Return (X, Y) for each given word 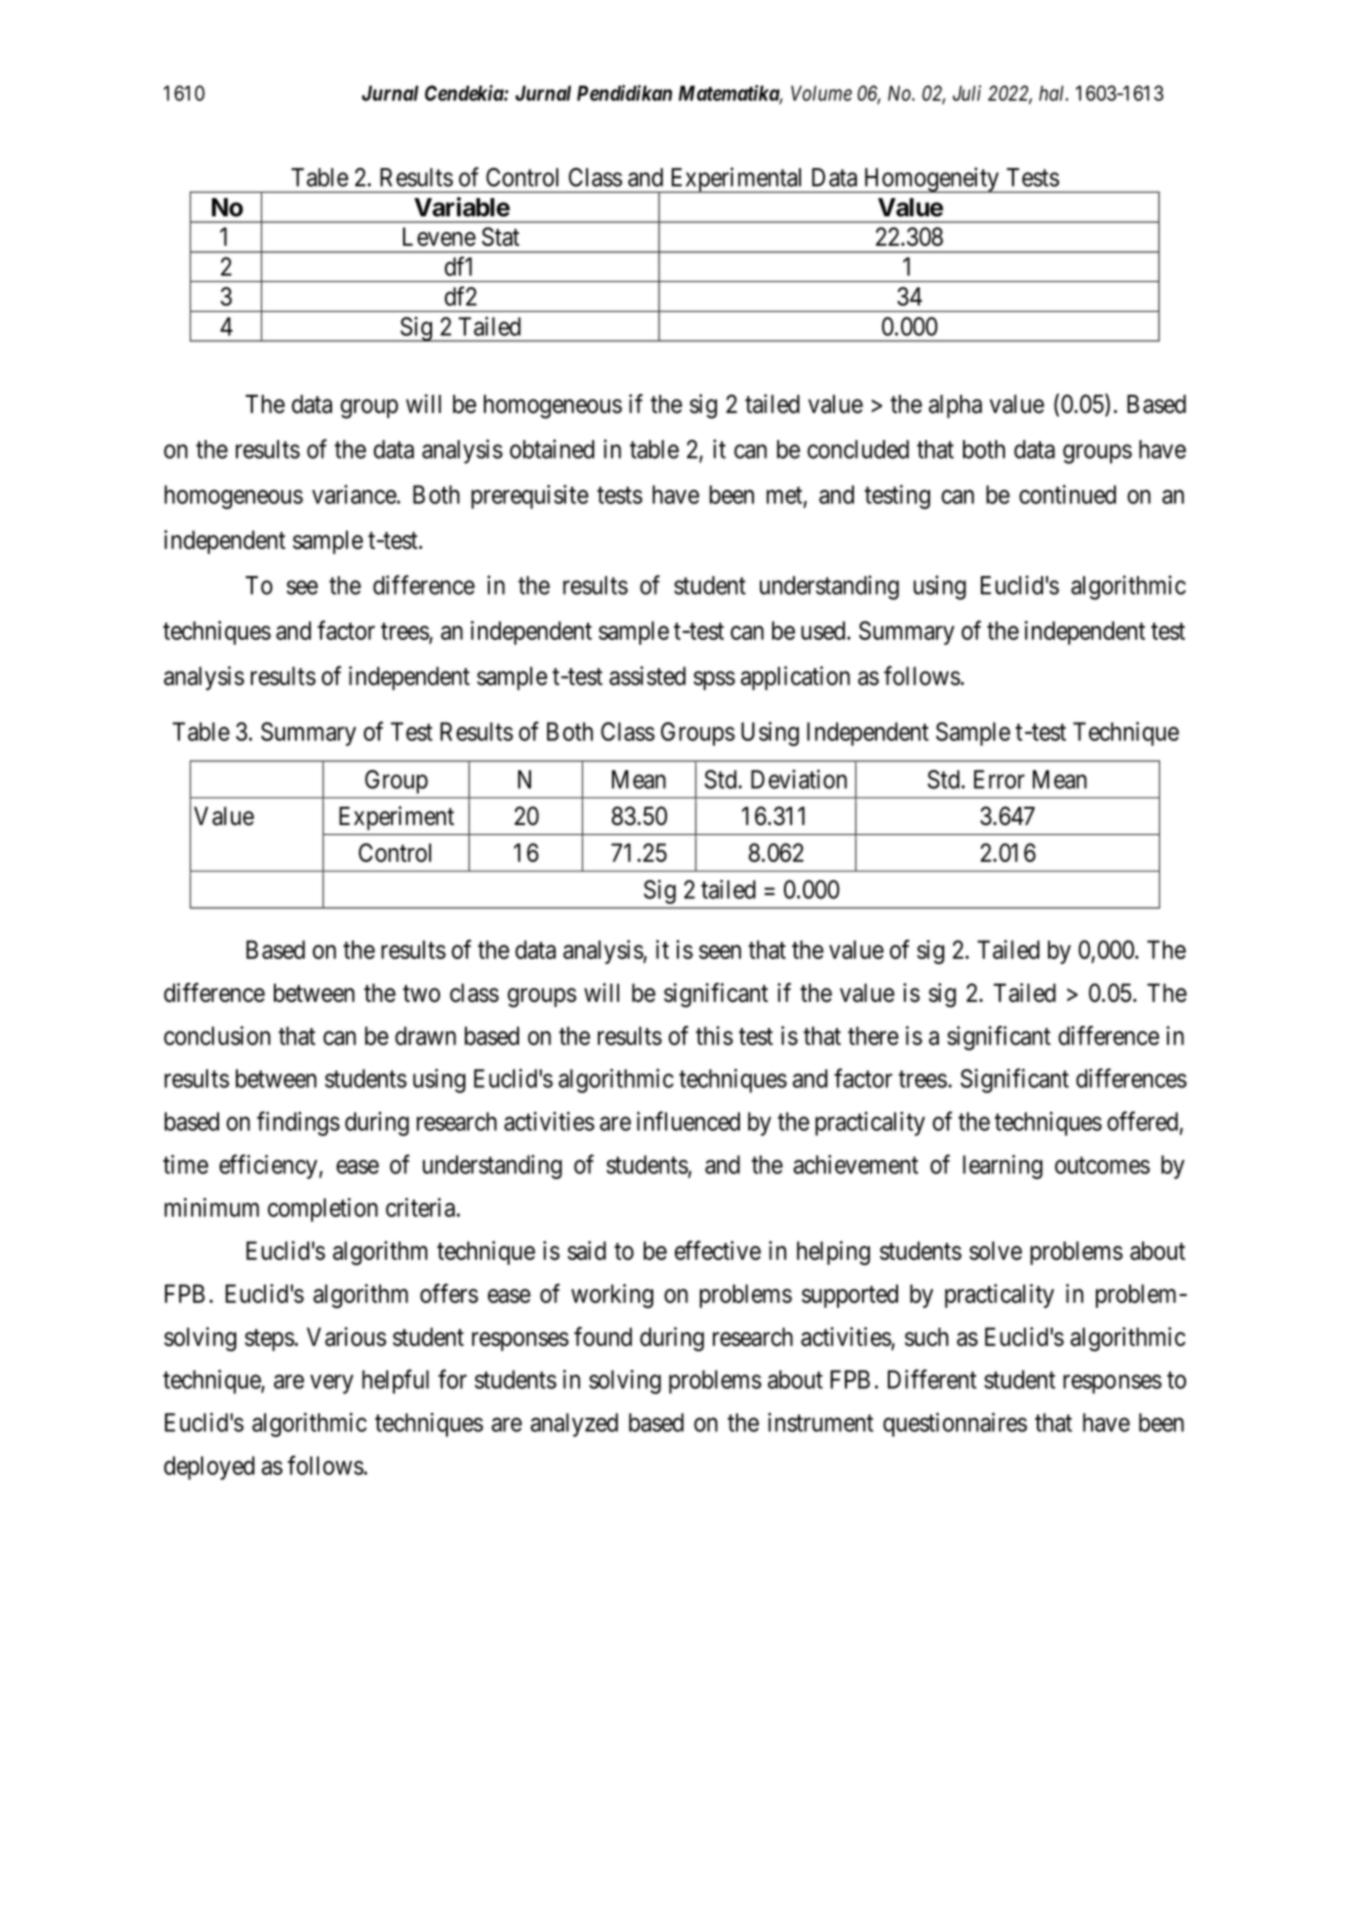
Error (999, 779)
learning (1003, 1167)
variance (355, 494)
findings (298, 1123)
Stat (500, 236)
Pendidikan (624, 93)
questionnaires (955, 1424)
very (331, 1384)
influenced (688, 1121)
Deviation (799, 779)
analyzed (574, 1425)
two (421, 993)
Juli (967, 93)
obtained (552, 449)
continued (1067, 494)
